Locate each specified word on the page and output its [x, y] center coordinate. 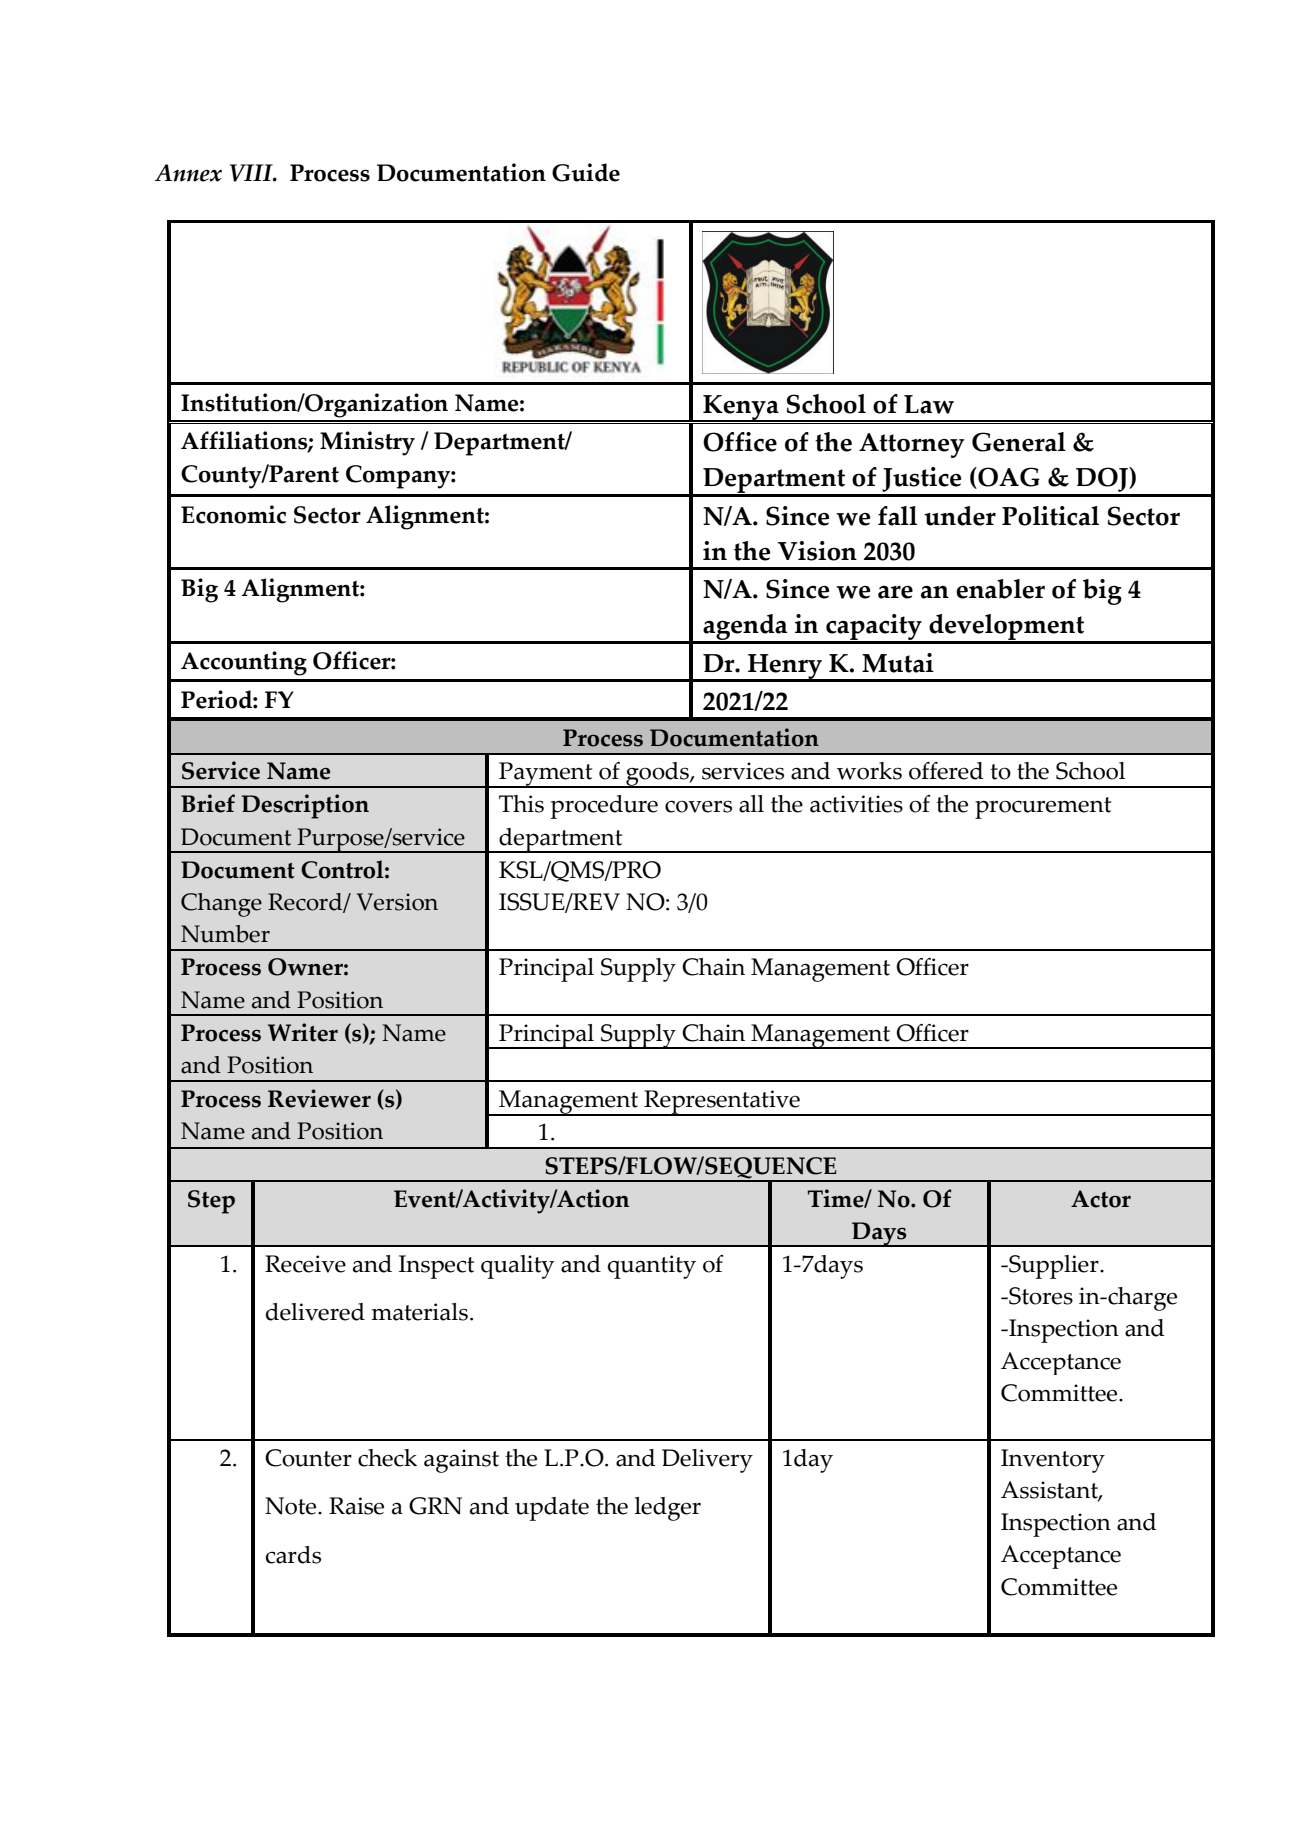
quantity [652, 1267]
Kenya [741, 408]
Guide [586, 172]
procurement [1043, 808]
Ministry [367, 443]
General [1019, 442]
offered [946, 771]
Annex [188, 173]
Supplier [1054, 1267]
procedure [604, 807]
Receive [305, 1264]
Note [292, 1506]
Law [929, 404]
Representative [722, 1103]
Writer [303, 1032]
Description [305, 806]
